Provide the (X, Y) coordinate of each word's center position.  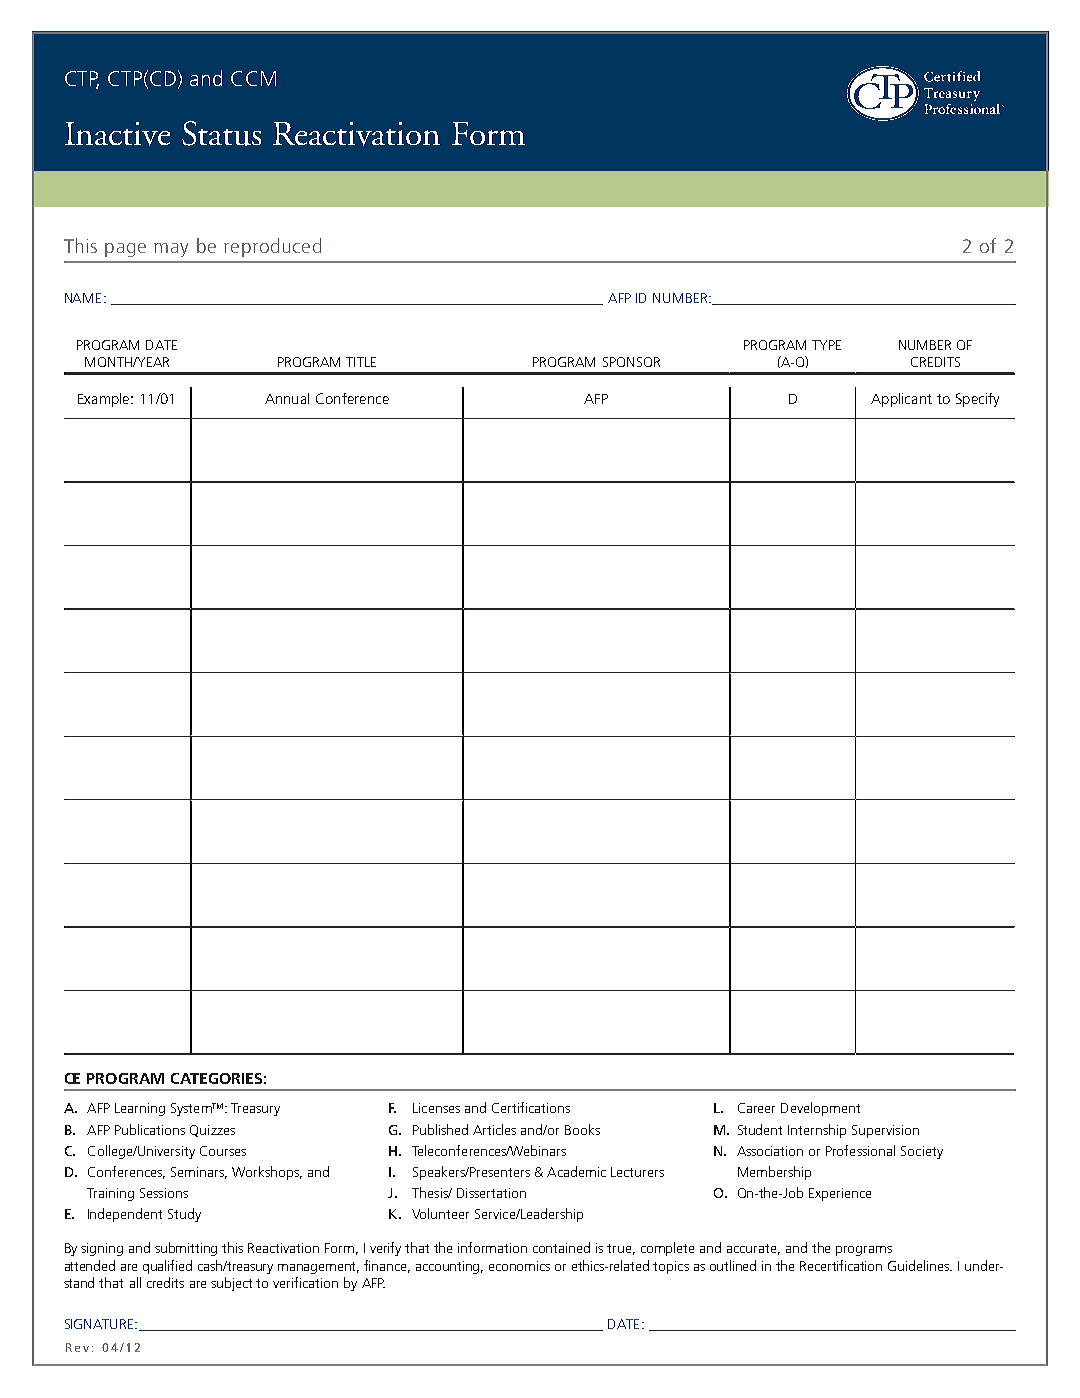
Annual (287, 398)
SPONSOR (631, 362)
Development (820, 1109)
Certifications (531, 1107)
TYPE (826, 345)
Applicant (901, 400)
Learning (140, 1109)
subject (231, 1284)
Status (221, 133)
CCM (253, 78)
